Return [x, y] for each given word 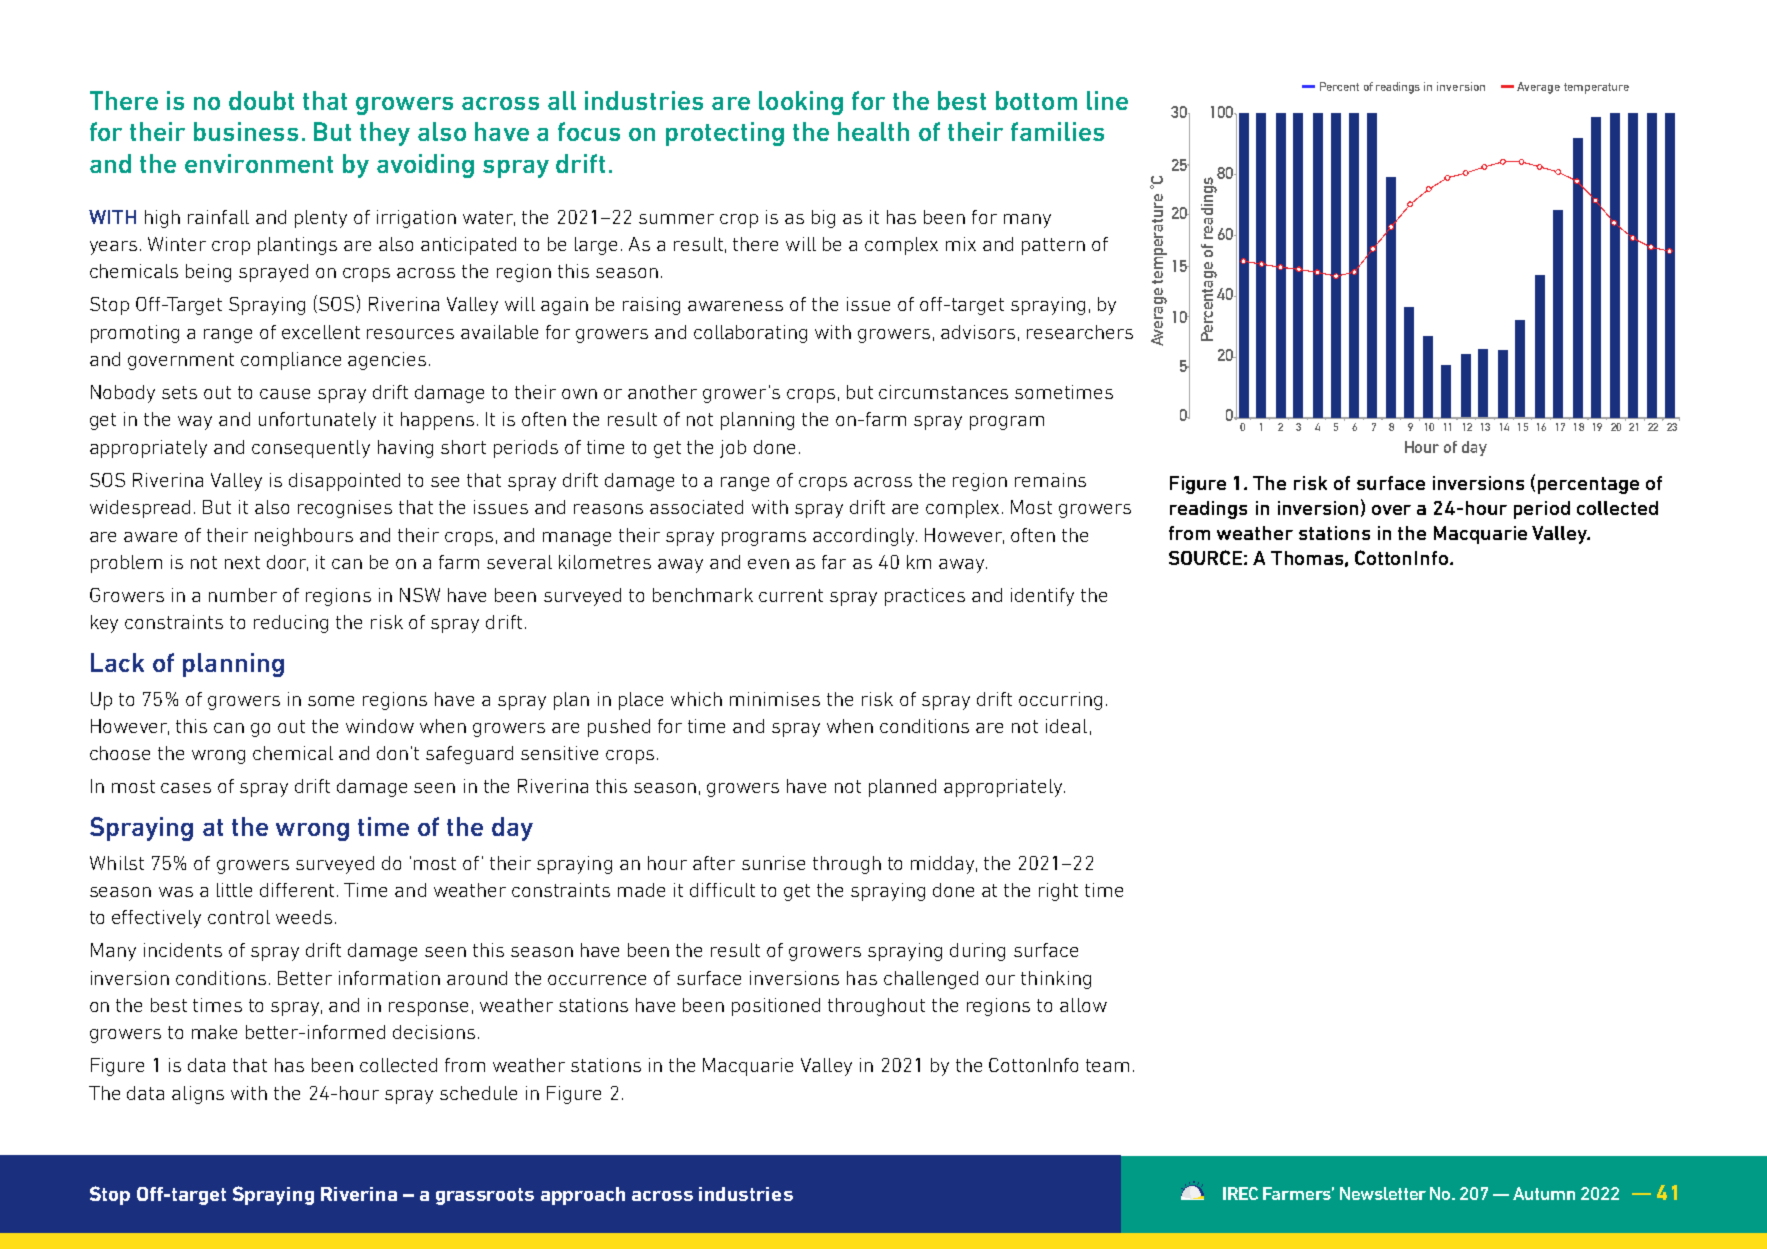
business [246, 131]
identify [1042, 597]
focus [589, 131]
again [564, 306]
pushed [619, 728]
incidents [183, 950]
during [977, 952]
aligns [198, 1095]
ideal [1066, 726]
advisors [978, 332]
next [242, 562]
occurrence [597, 980]
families [1057, 131]
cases [186, 788]
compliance [291, 361]
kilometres [605, 562]
